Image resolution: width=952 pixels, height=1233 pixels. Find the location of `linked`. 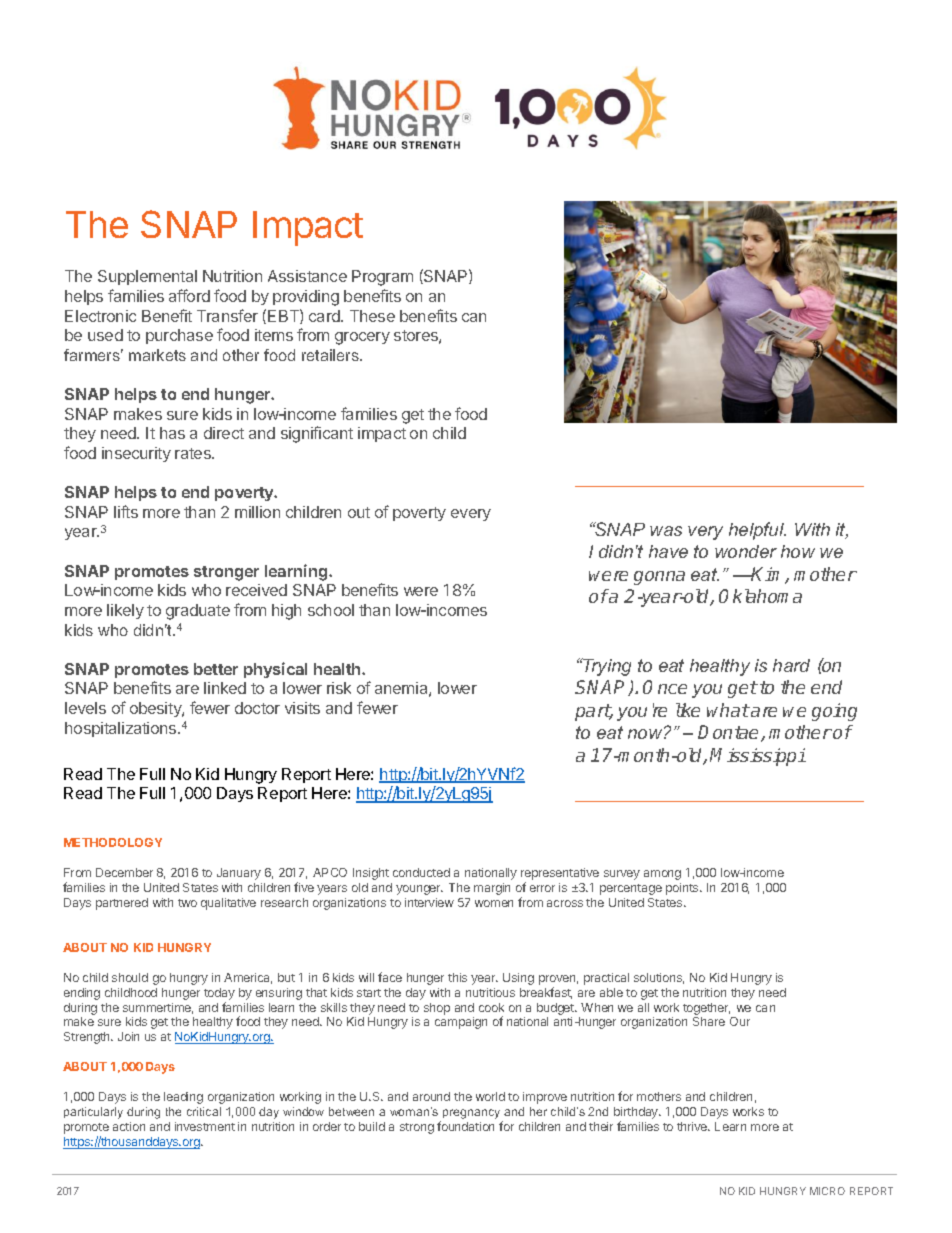

linked is located at coordinates (225, 688).
